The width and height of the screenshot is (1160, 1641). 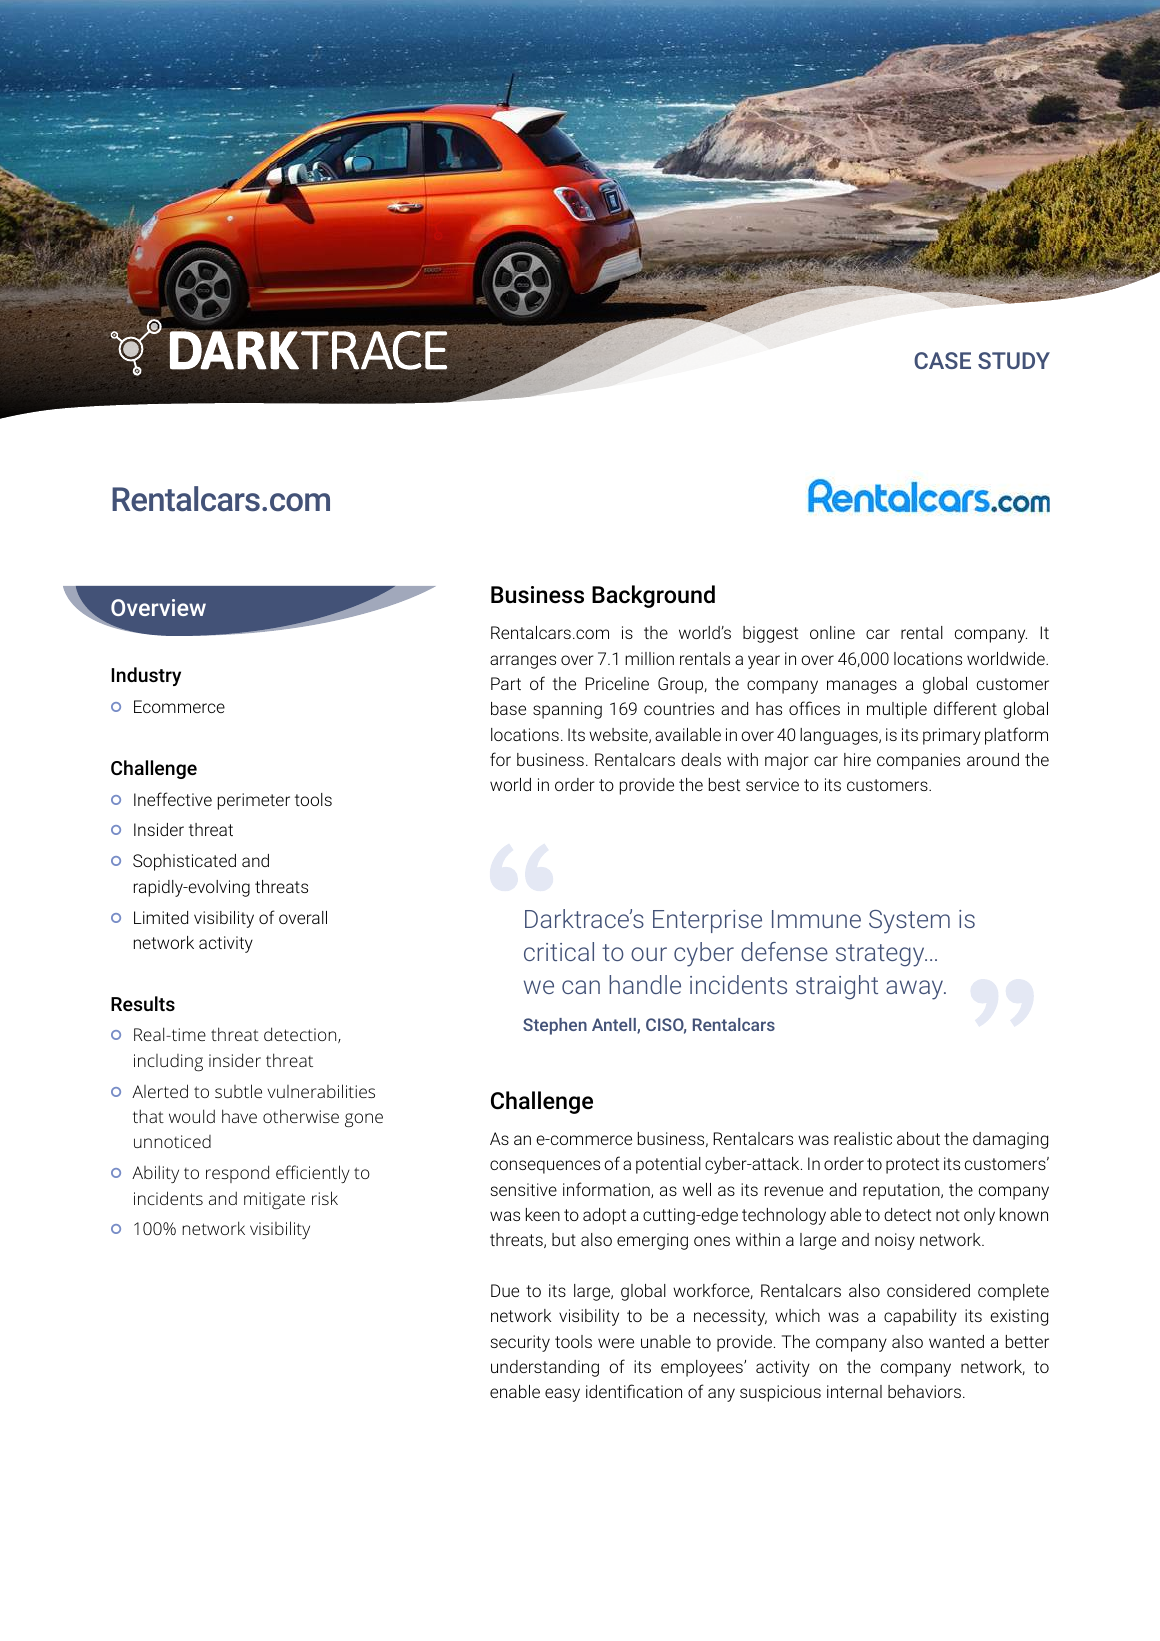 I want to click on Sophisticated, so click(x=184, y=862).
